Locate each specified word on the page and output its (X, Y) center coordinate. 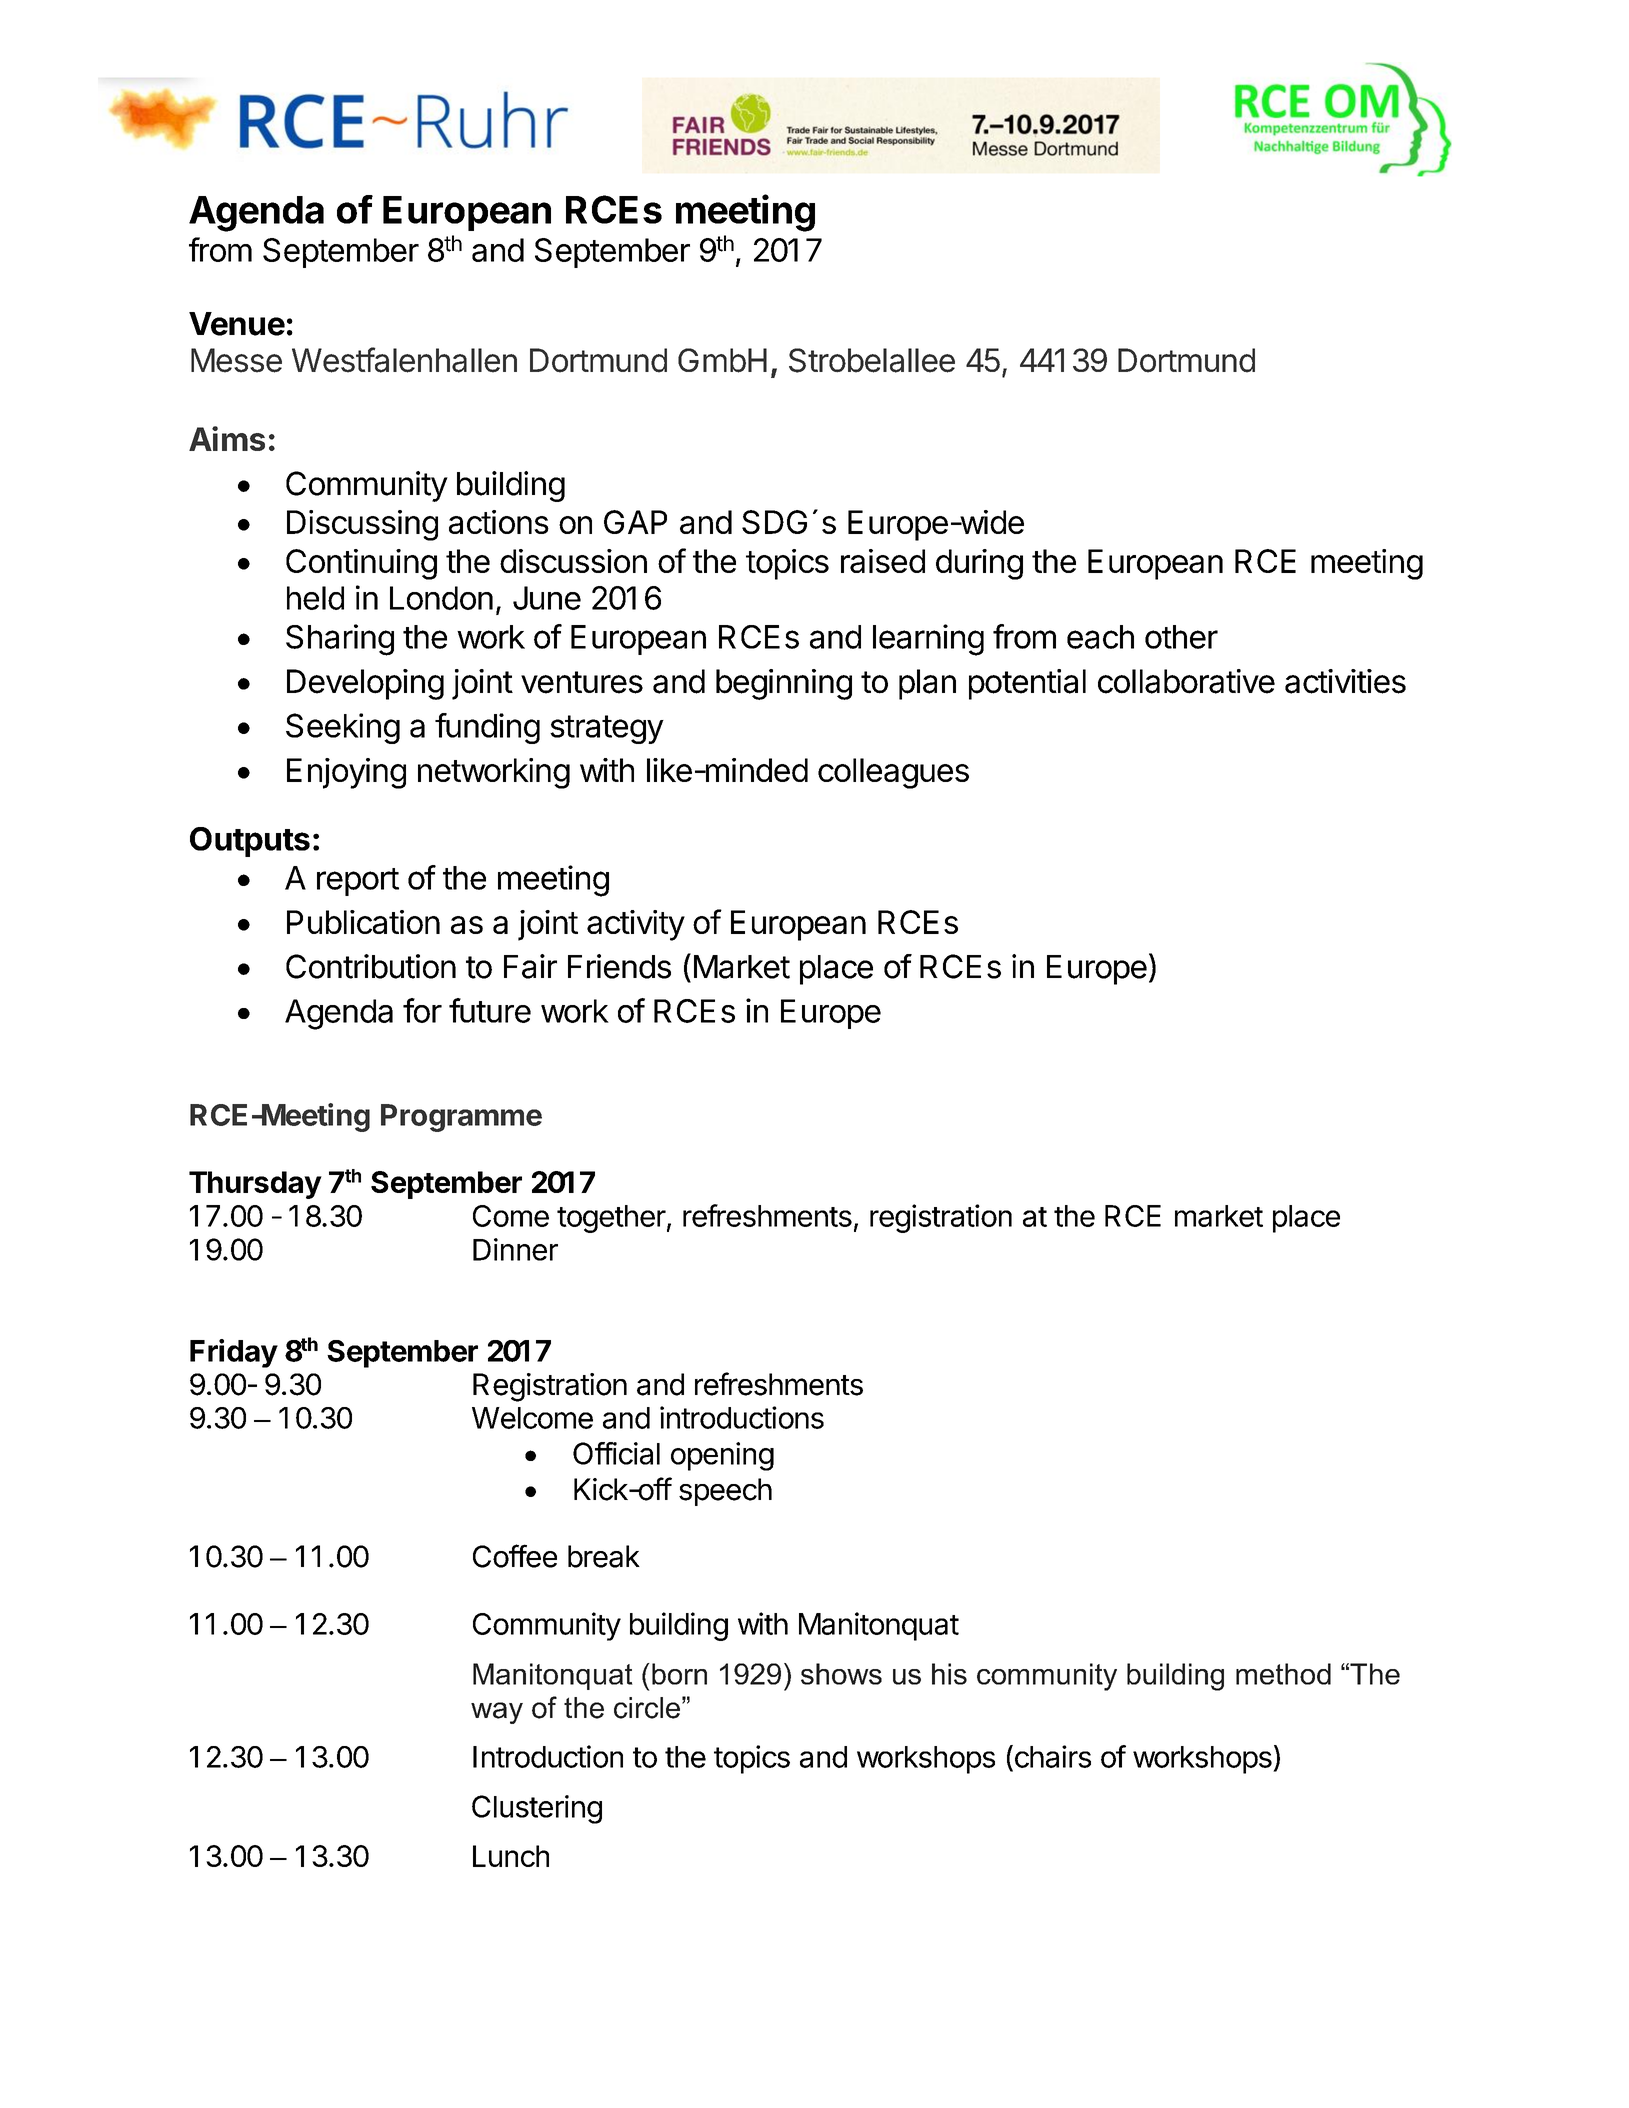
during (979, 564)
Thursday (255, 1185)
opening (722, 1456)
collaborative (1186, 681)
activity (636, 925)
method (1283, 1674)
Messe (236, 360)
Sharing (340, 640)
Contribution (371, 966)
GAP (635, 522)
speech (725, 1492)
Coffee (515, 1556)
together (611, 1219)
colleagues (893, 773)
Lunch (511, 1856)
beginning (784, 684)
